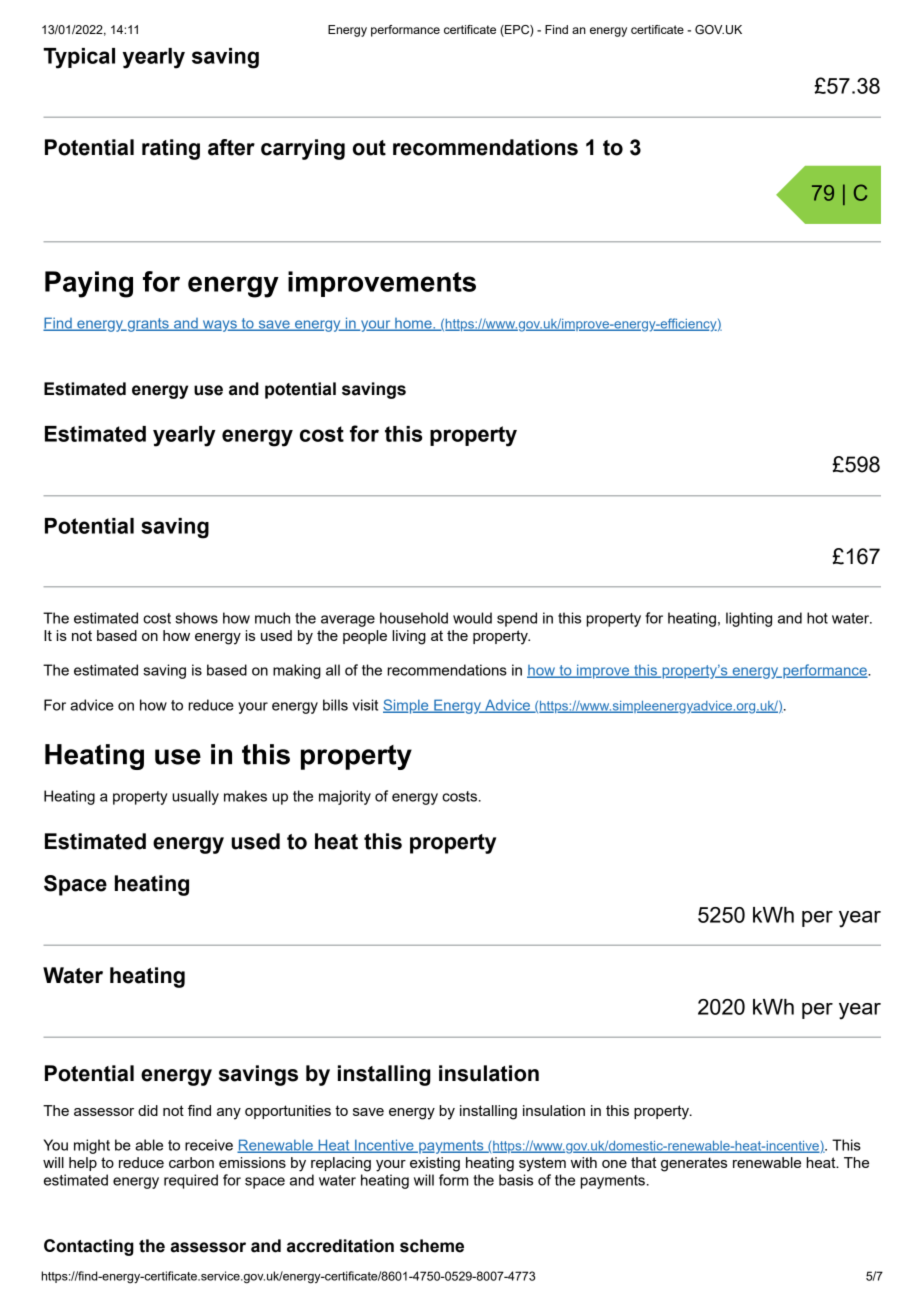 The image size is (924, 1307). I want to click on grants, so click(148, 325).
